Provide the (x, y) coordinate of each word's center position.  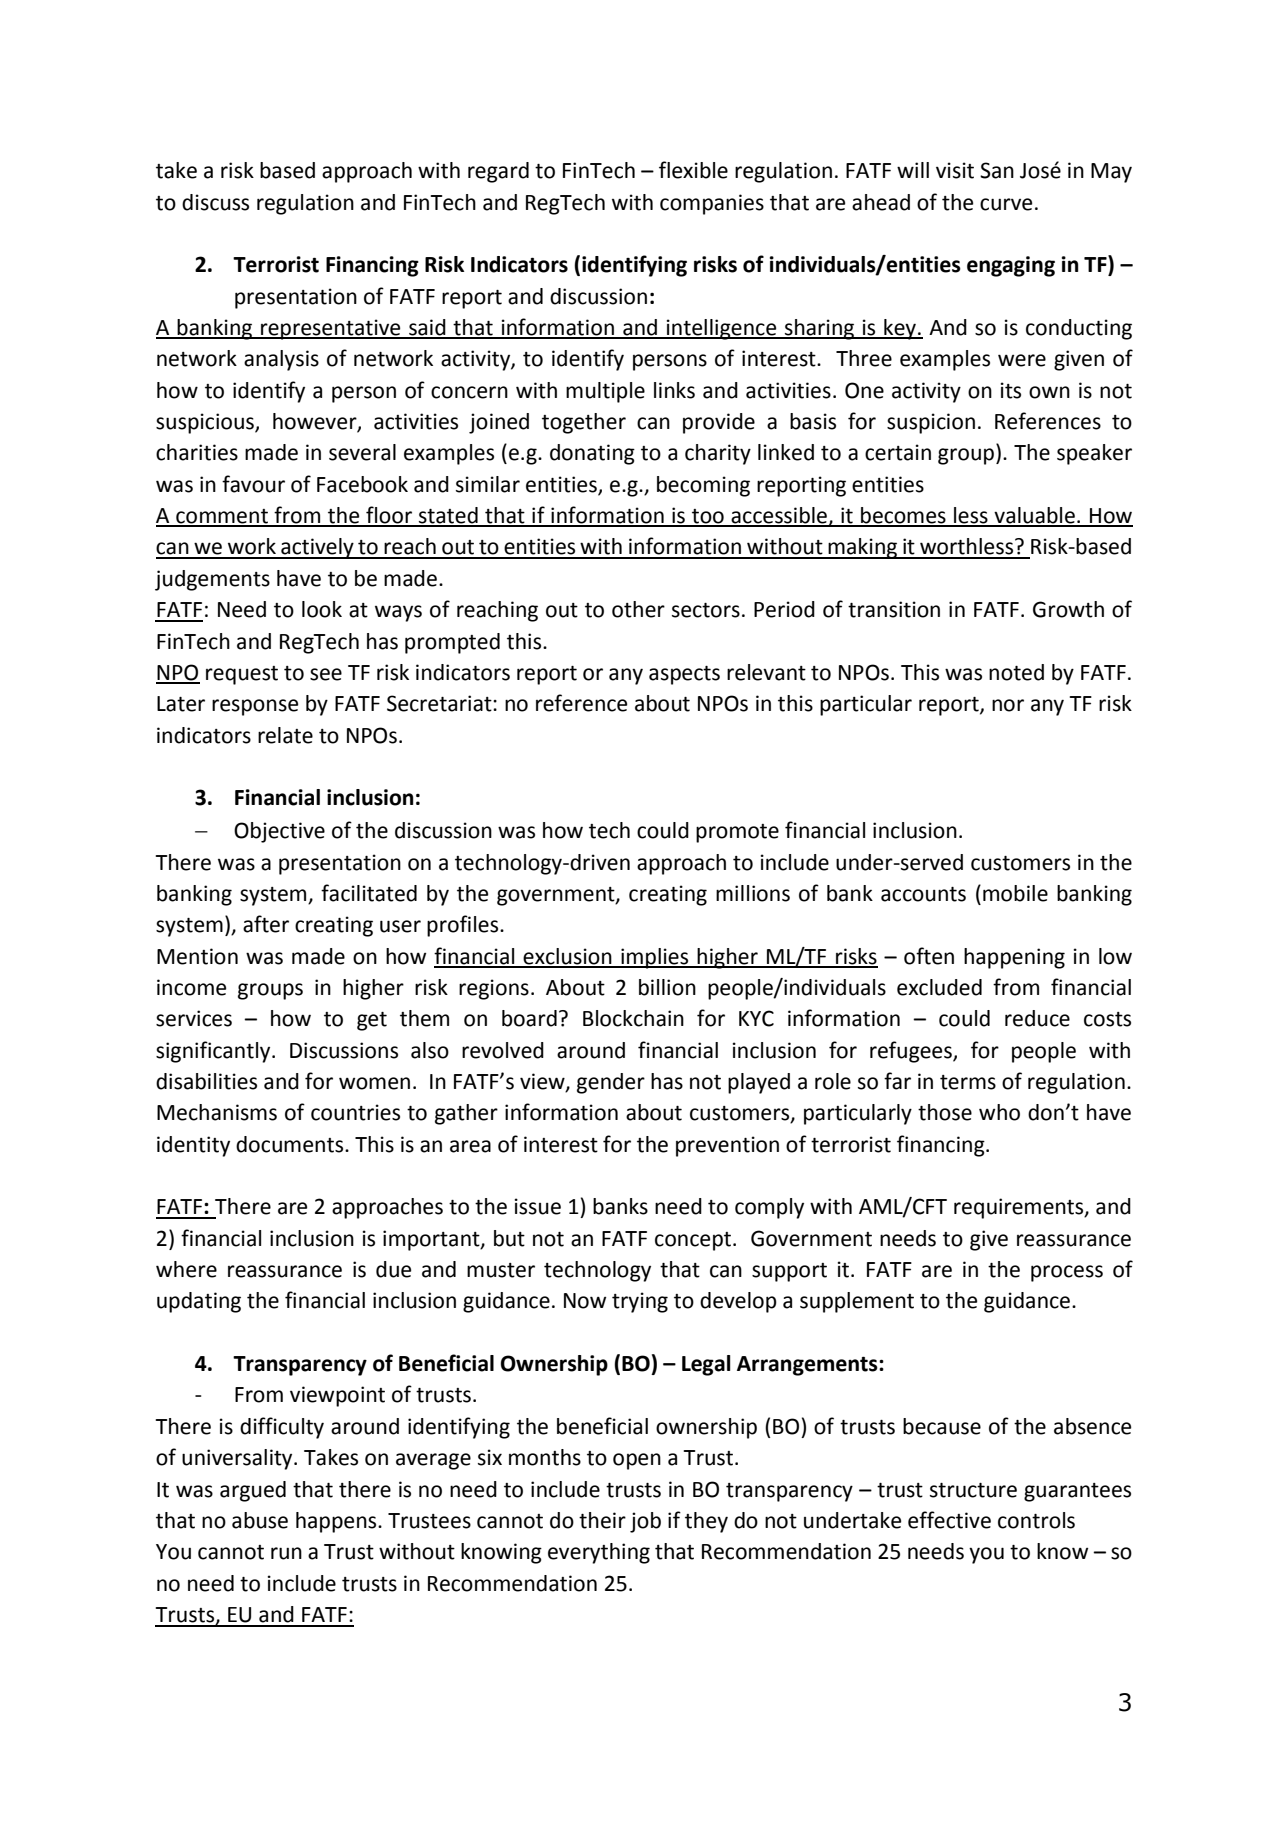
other (638, 609)
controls (1036, 1520)
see (326, 674)
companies (712, 204)
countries (355, 1112)
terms (968, 1082)
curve (1006, 204)
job (645, 1522)
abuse (260, 1520)
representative (331, 329)
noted (1016, 672)
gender (611, 1083)
